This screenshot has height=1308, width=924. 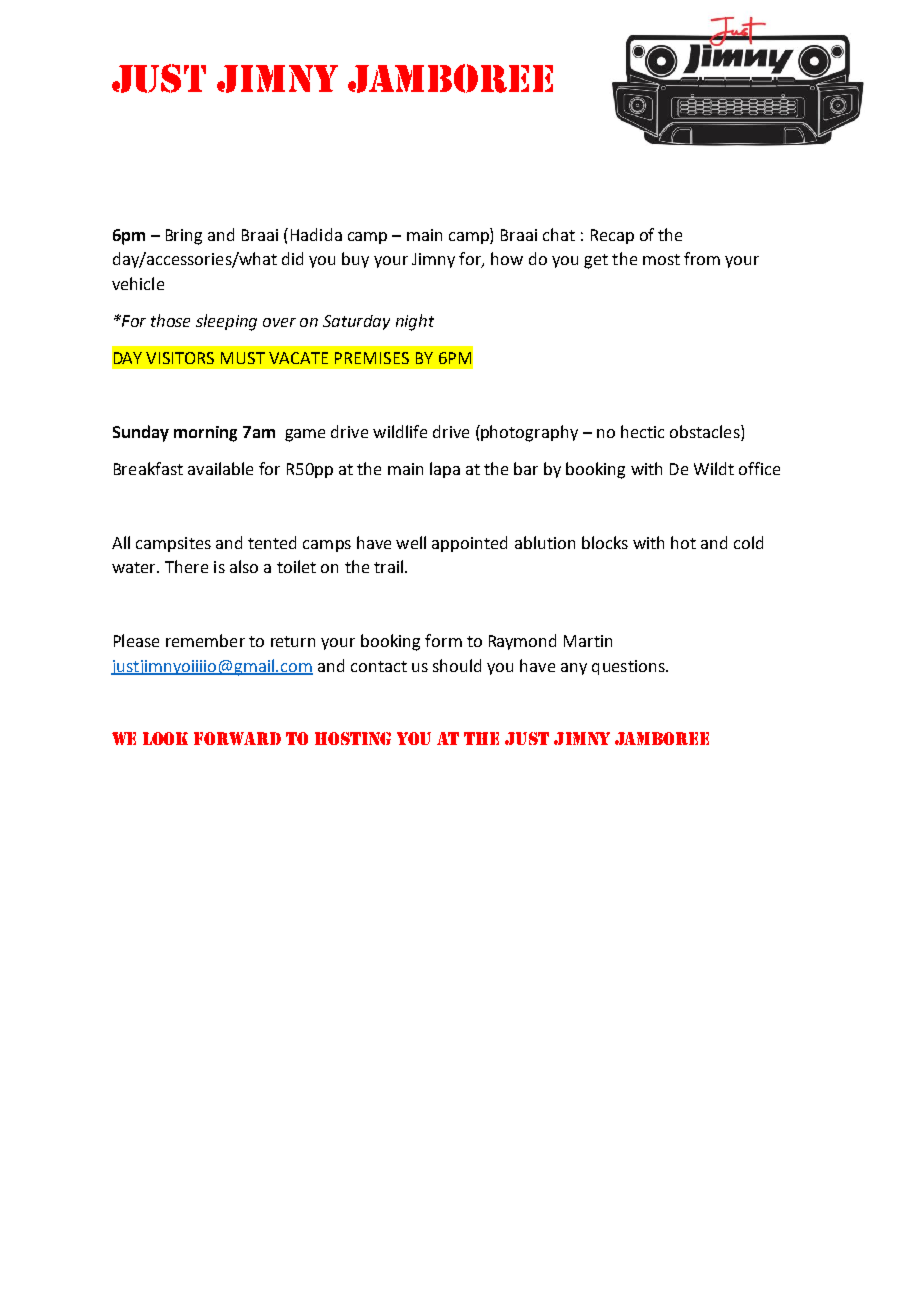 What do you see at coordinates (184, 237) in the screenshot?
I see `Bring` at bounding box center [184, 237].
